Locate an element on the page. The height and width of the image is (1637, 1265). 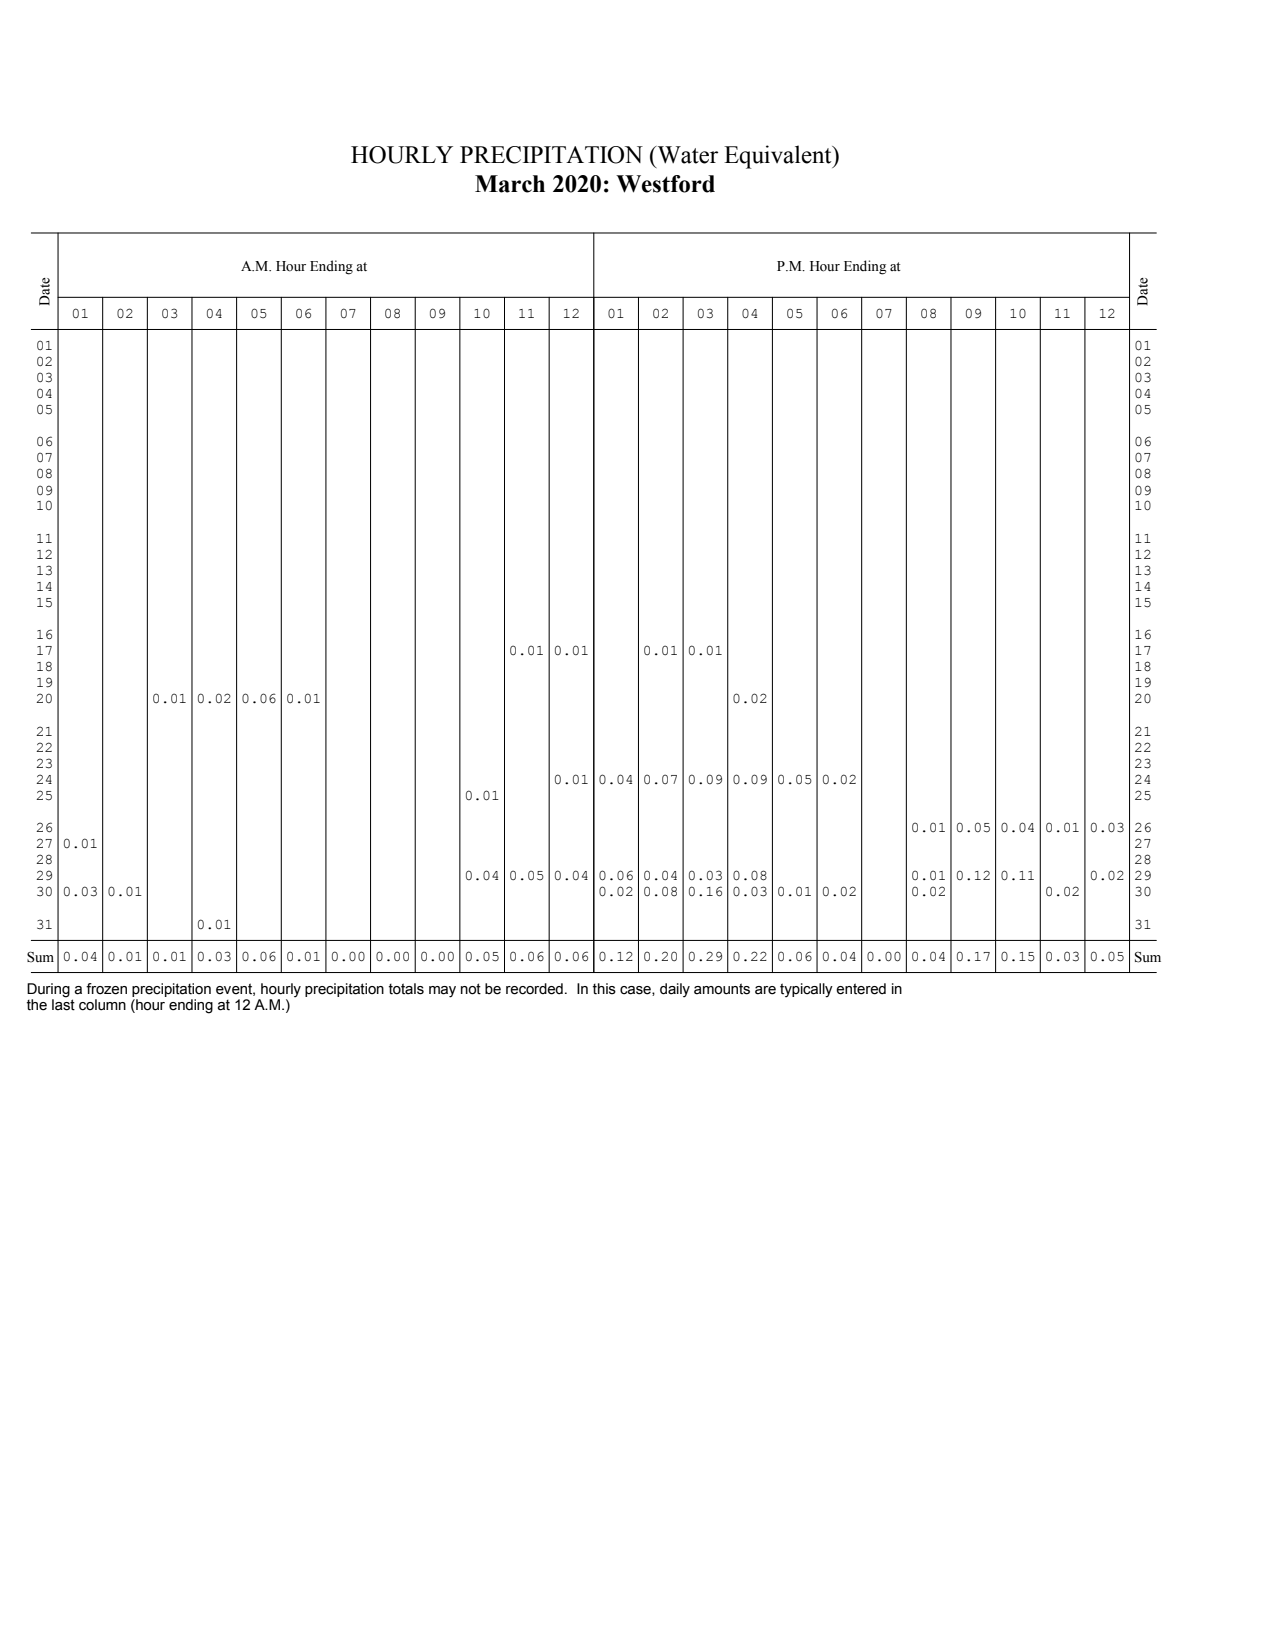
March is located at coordinates (510, 184).
